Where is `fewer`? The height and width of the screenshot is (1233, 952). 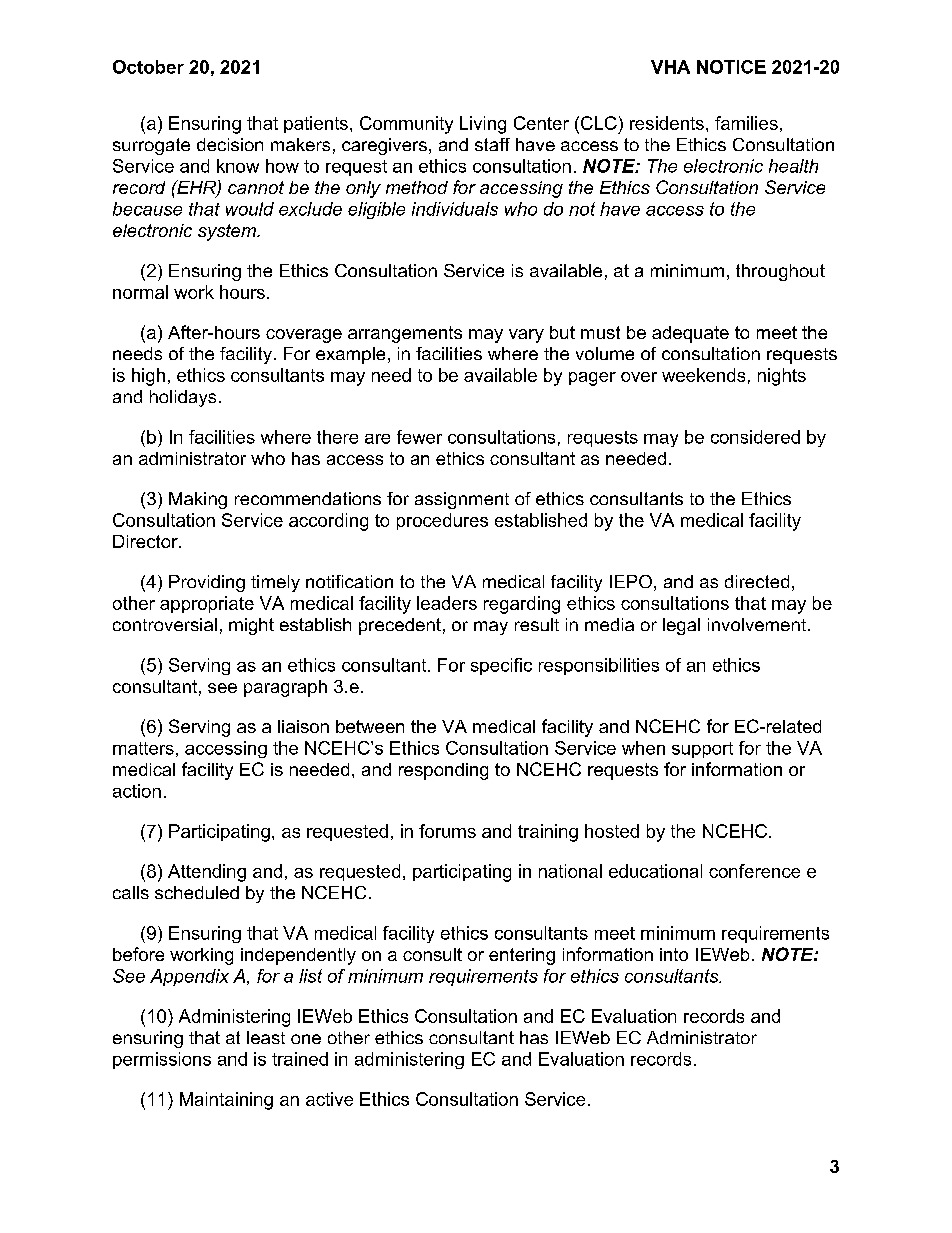
fewer is located at coordinates (419, 437).
